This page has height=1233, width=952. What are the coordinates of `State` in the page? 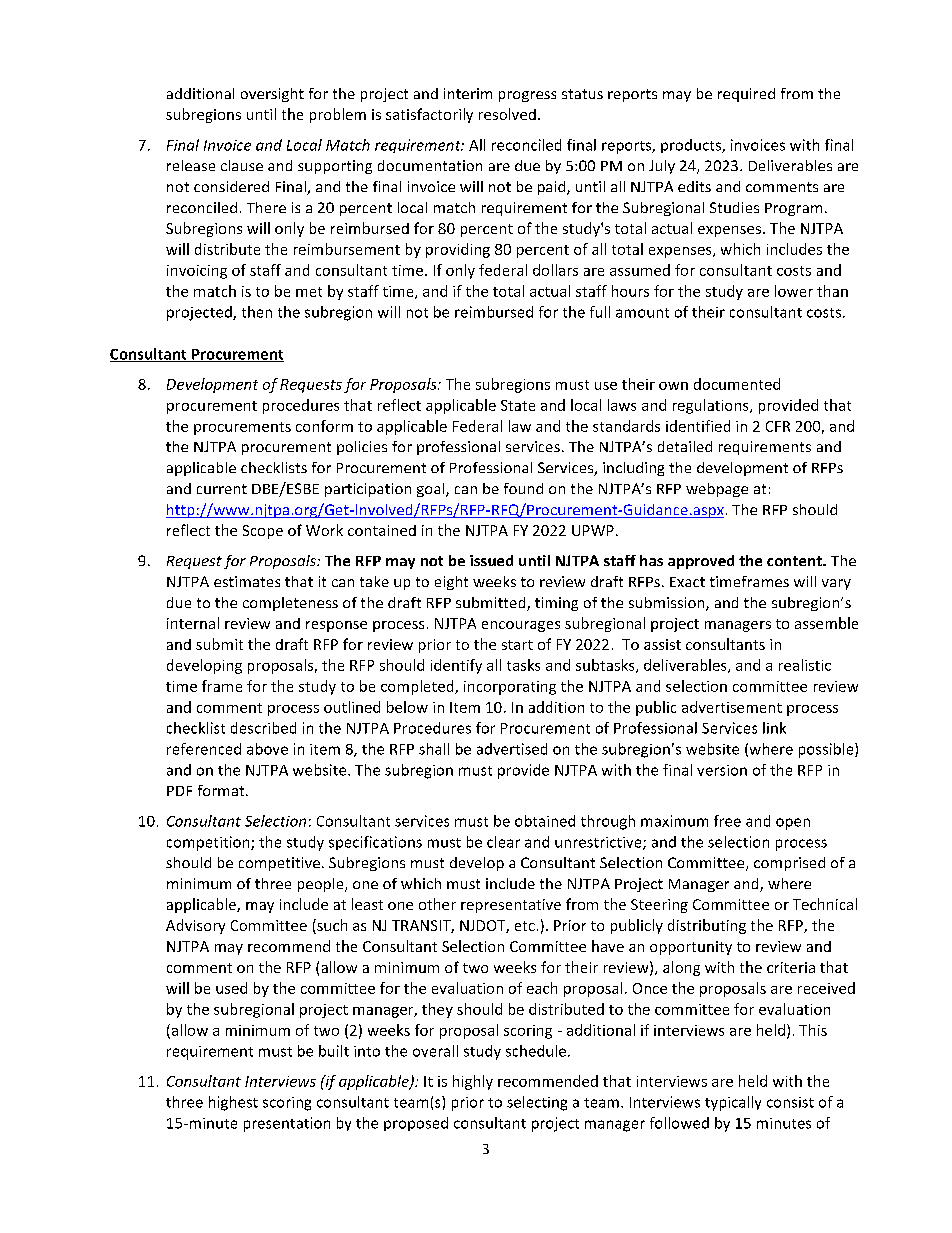 It's located at (518, 405).
